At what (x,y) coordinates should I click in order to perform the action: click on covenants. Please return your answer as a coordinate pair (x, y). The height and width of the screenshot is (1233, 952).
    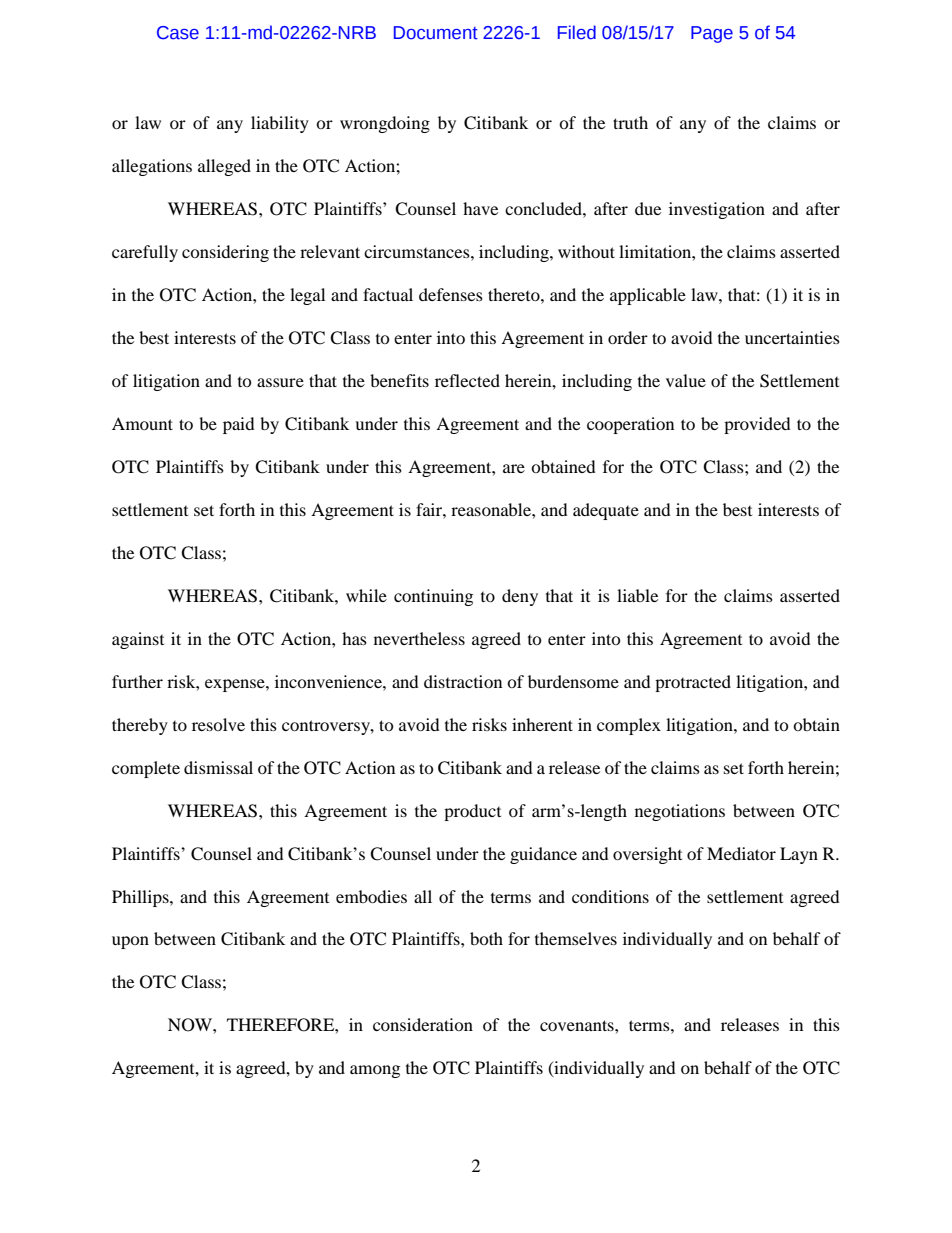
    Looking at the image, I should click on (578, 1025).
